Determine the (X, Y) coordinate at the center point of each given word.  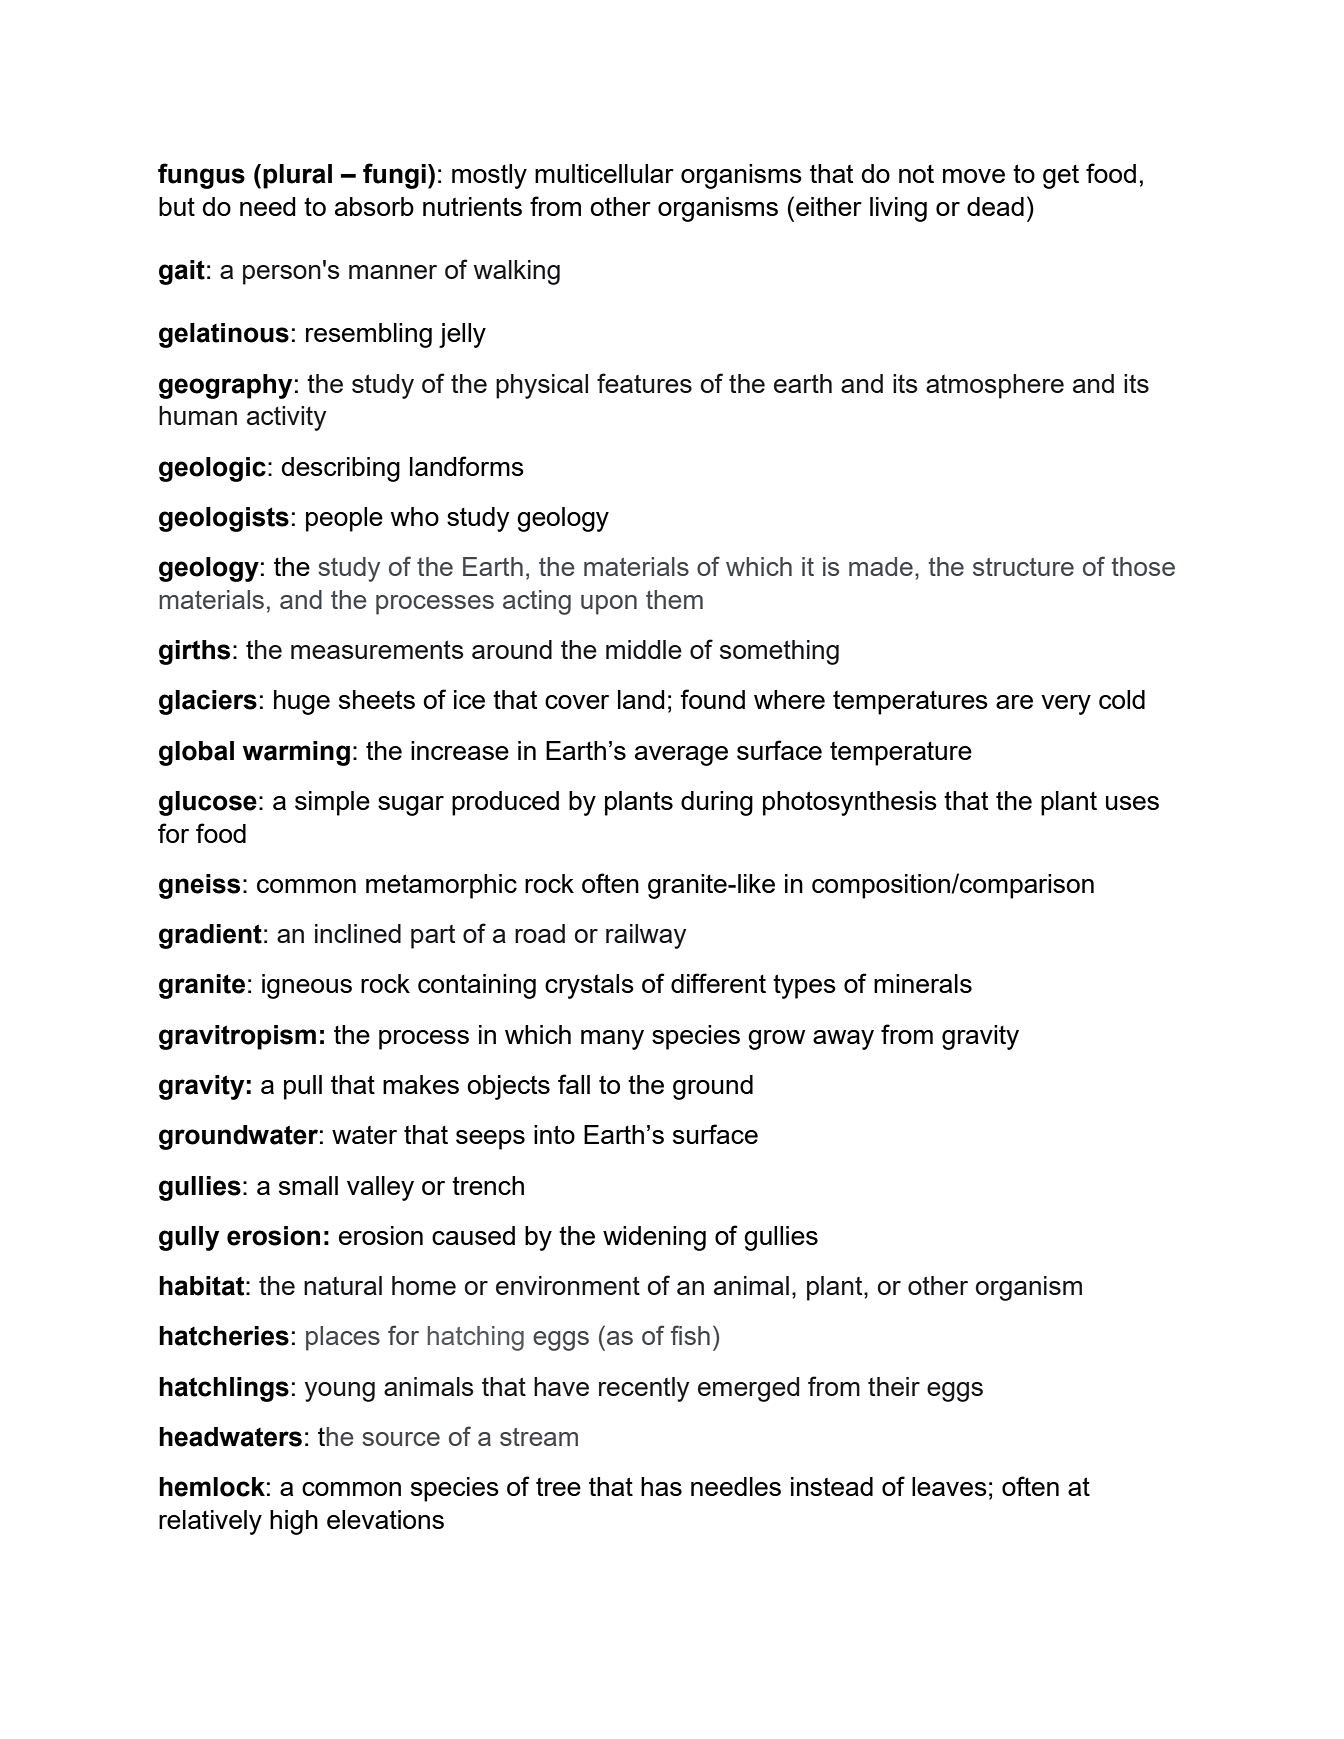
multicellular (604, 173)
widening (654, 1238)
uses (1132, 803)
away (843, 1040)
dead (995, 206)
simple (332, 803)
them (674, 599)
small (308, 1185)
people (344, 519)
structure (1023, 567)
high (294, 1522)
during (717, 803)
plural (297, 176)
